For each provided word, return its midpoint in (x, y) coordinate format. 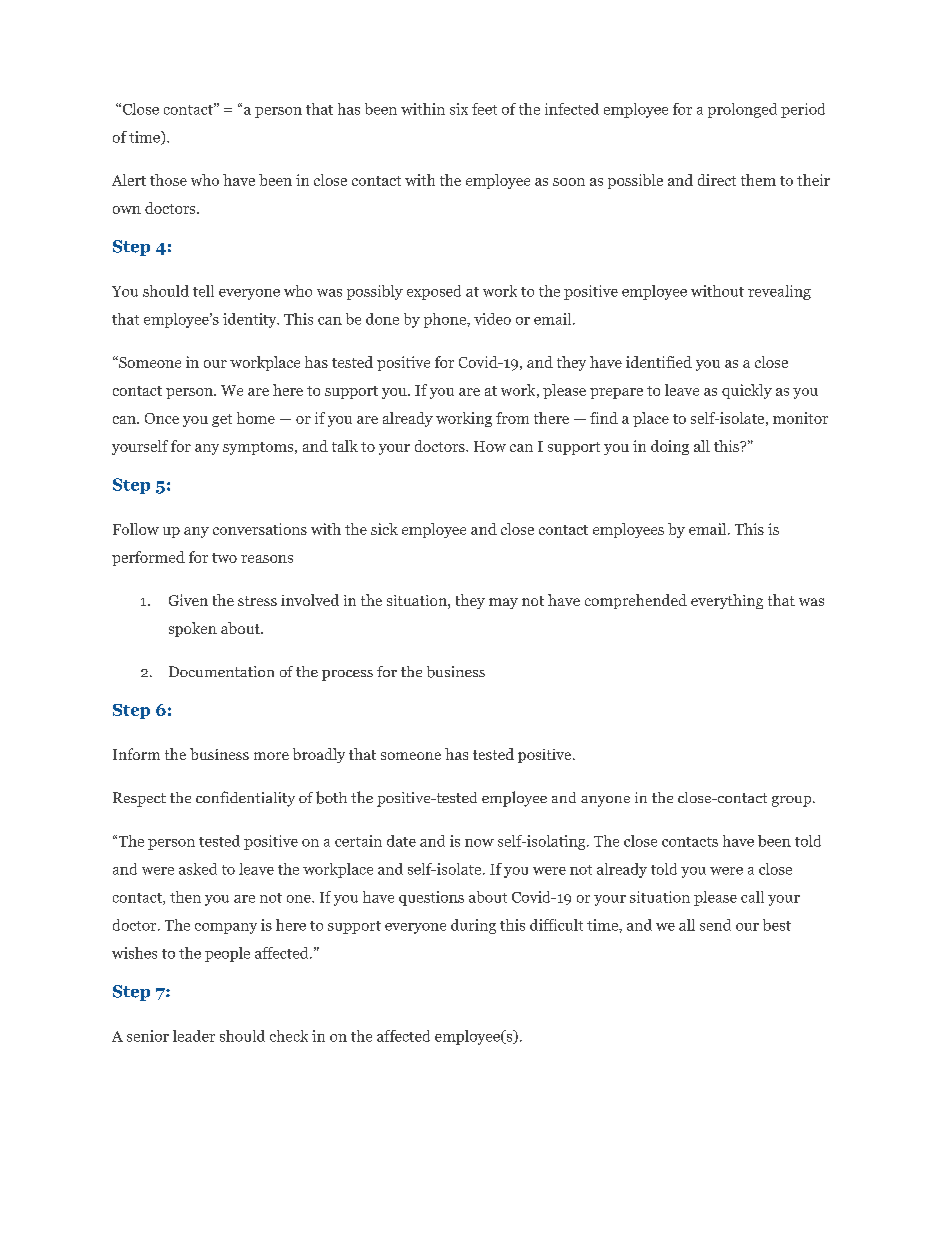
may (503, 603)
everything (727, 601)
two (224, 558)
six (459, 109)
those (168, 180)
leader (194, 1036)
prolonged (742, 110)
